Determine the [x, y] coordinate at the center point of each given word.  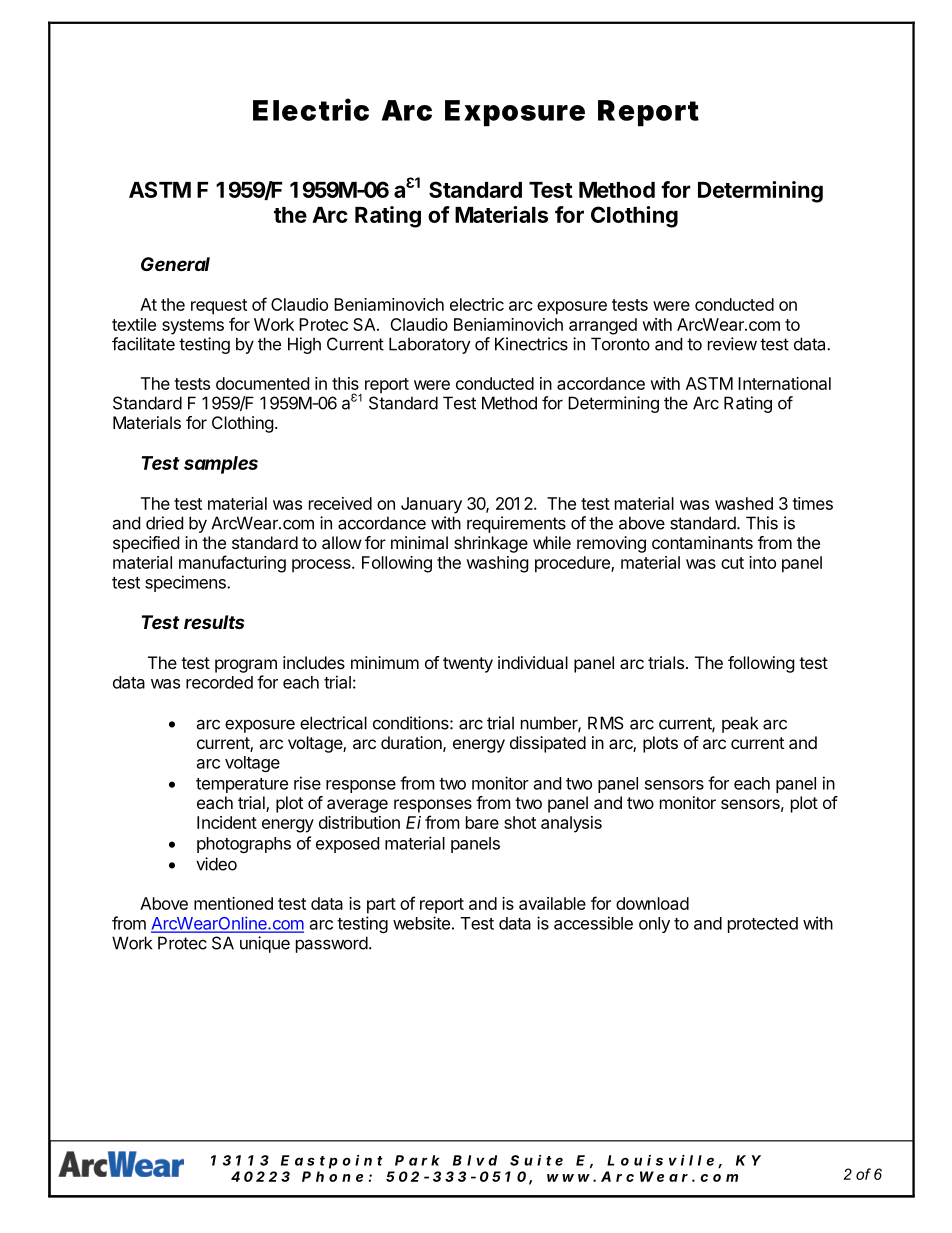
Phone [332, 1176]
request [219, 307]
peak [740, 724]
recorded [219, 682]
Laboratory [430, 345]
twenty [468, 665]
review [732, 344]
